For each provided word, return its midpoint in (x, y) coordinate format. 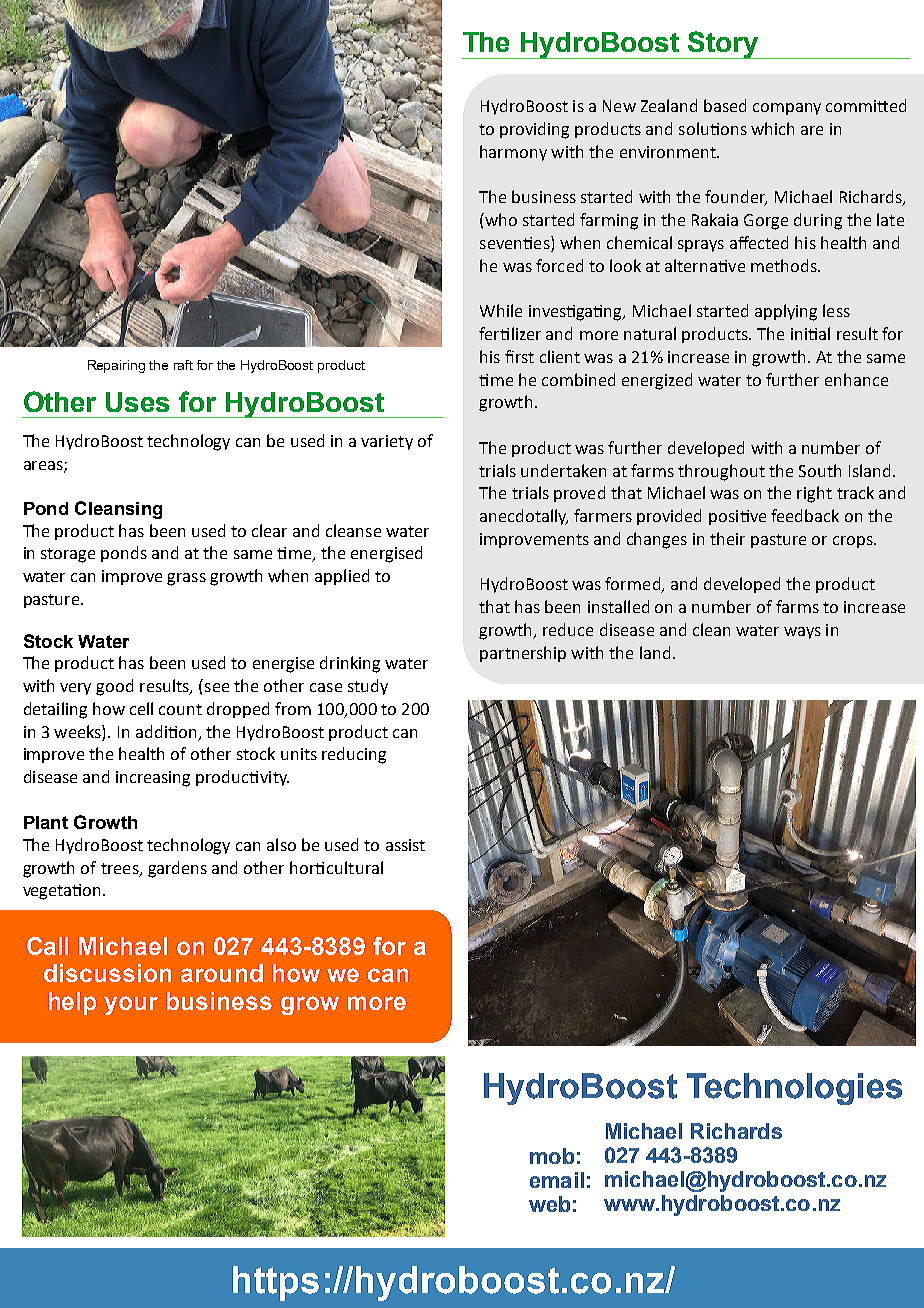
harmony (513, 153)
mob (552, 1156)
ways (802, 633)
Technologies (794, 1089)
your (131, 1005)
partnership (523, 654)
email (557, 1180)
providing (534, 130)
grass (186, 579)
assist (405, 845)
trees (121, 869)
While (501, 310)
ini (800, 334)
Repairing (116, 366)
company (787, 109)
